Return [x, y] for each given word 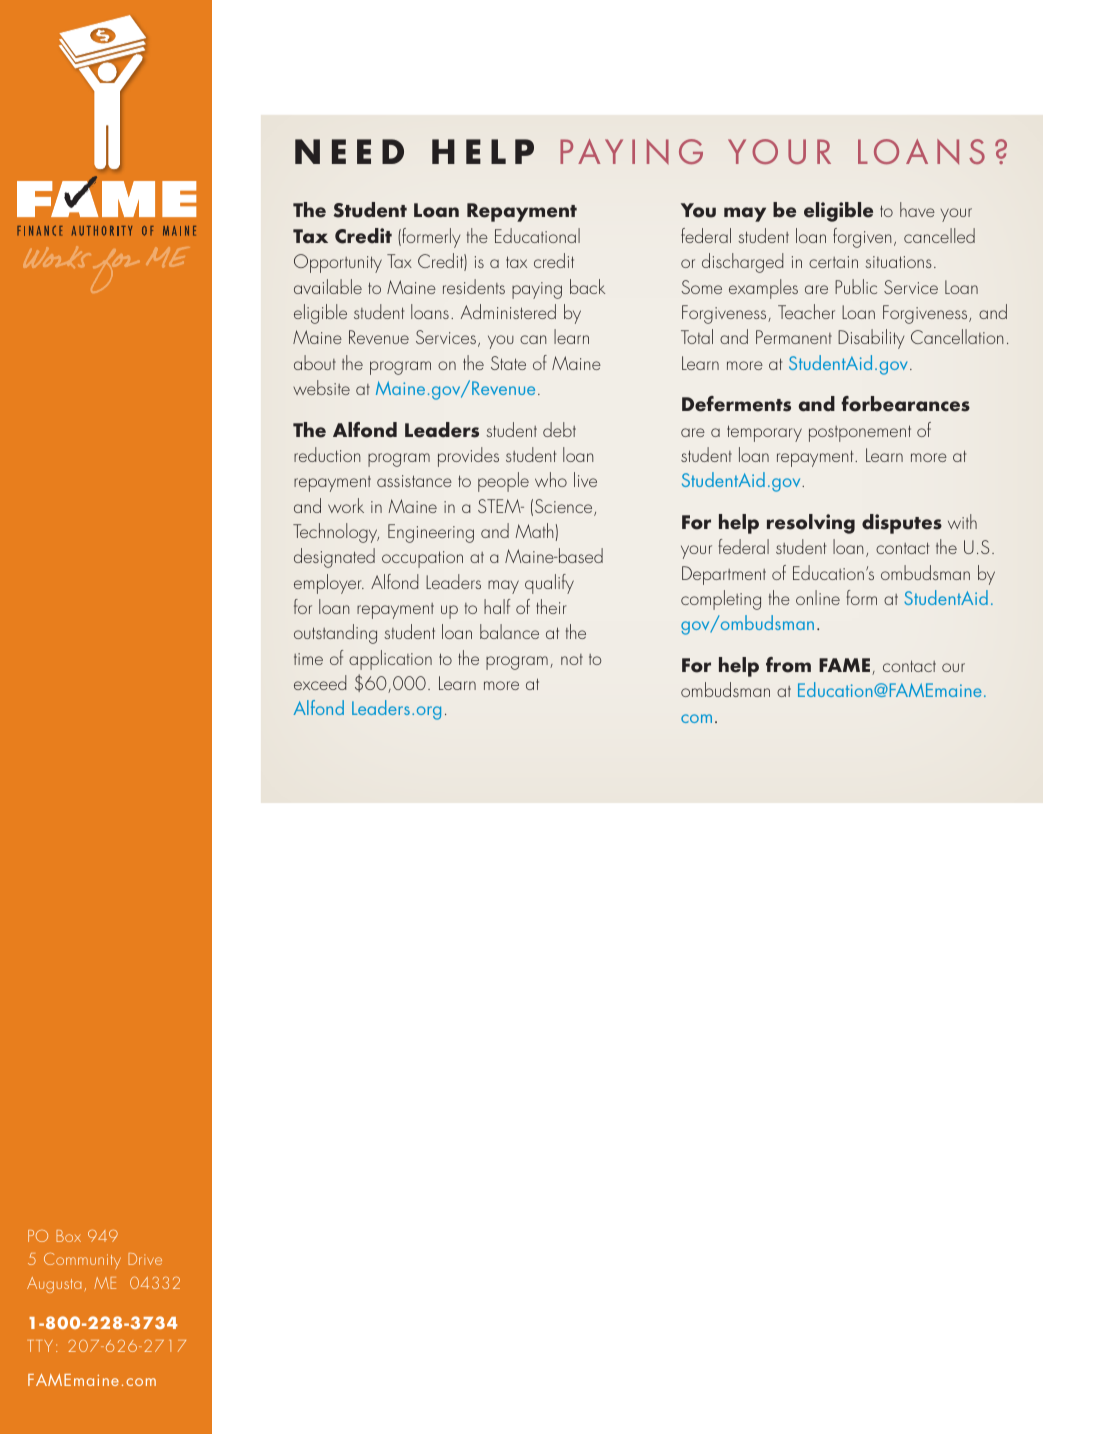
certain [833, 262]
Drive [145, 1259]
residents [474, 286]
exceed [320, 682]
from [788, 665]
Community [82, 1261]
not [572, 659]
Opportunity [338, 263]
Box [68, 1236]
